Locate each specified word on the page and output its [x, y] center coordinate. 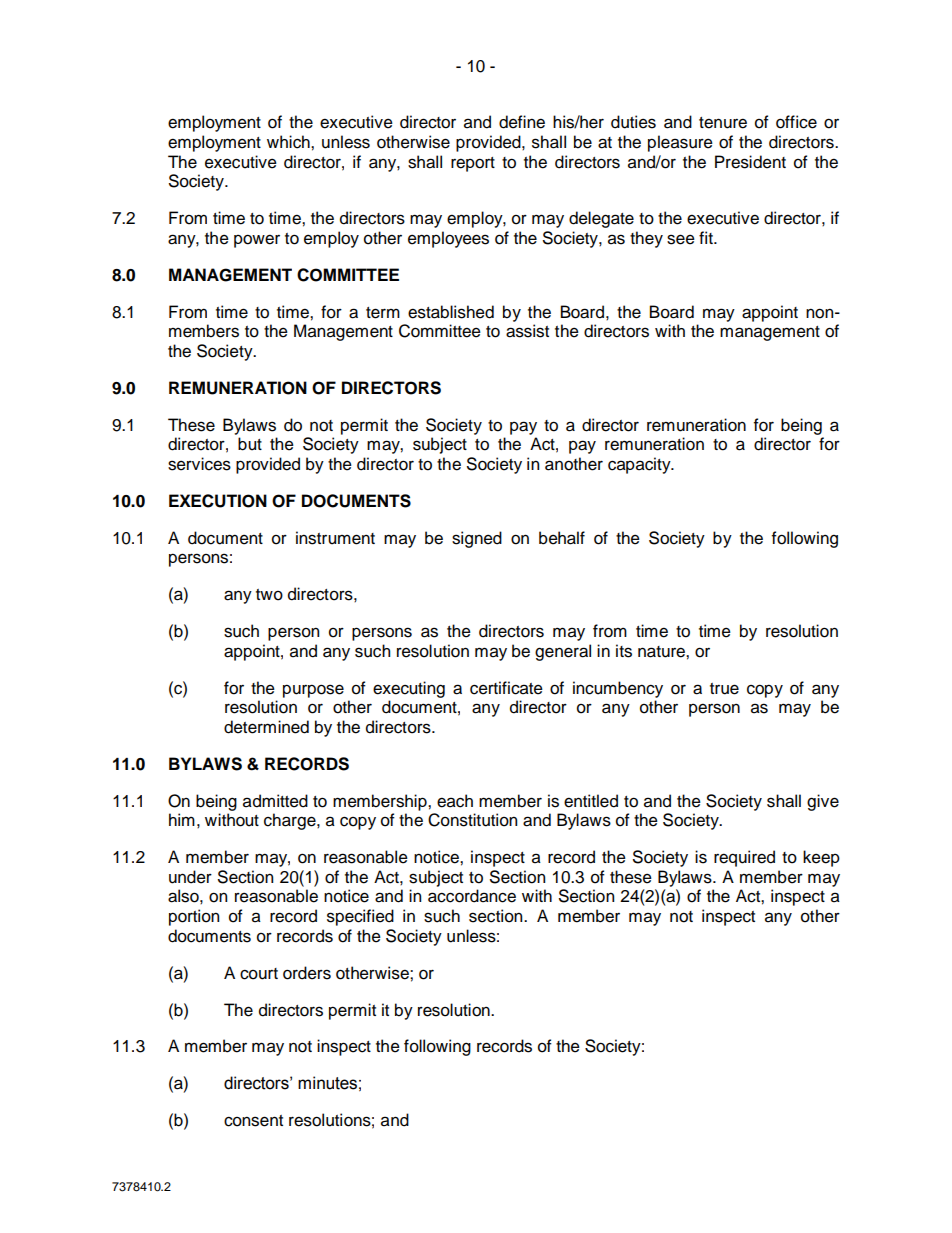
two [269, 595]
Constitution [472, 820]
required [744, 858]
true [724, 689]
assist [527, 331]
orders [307, 973]
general [563, 652]
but [250, 444]
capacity [640, 465]
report [473, 164]
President [750, 162]
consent [253, 1121]
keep [821, 858]
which [289, 142]
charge [291, 821]
